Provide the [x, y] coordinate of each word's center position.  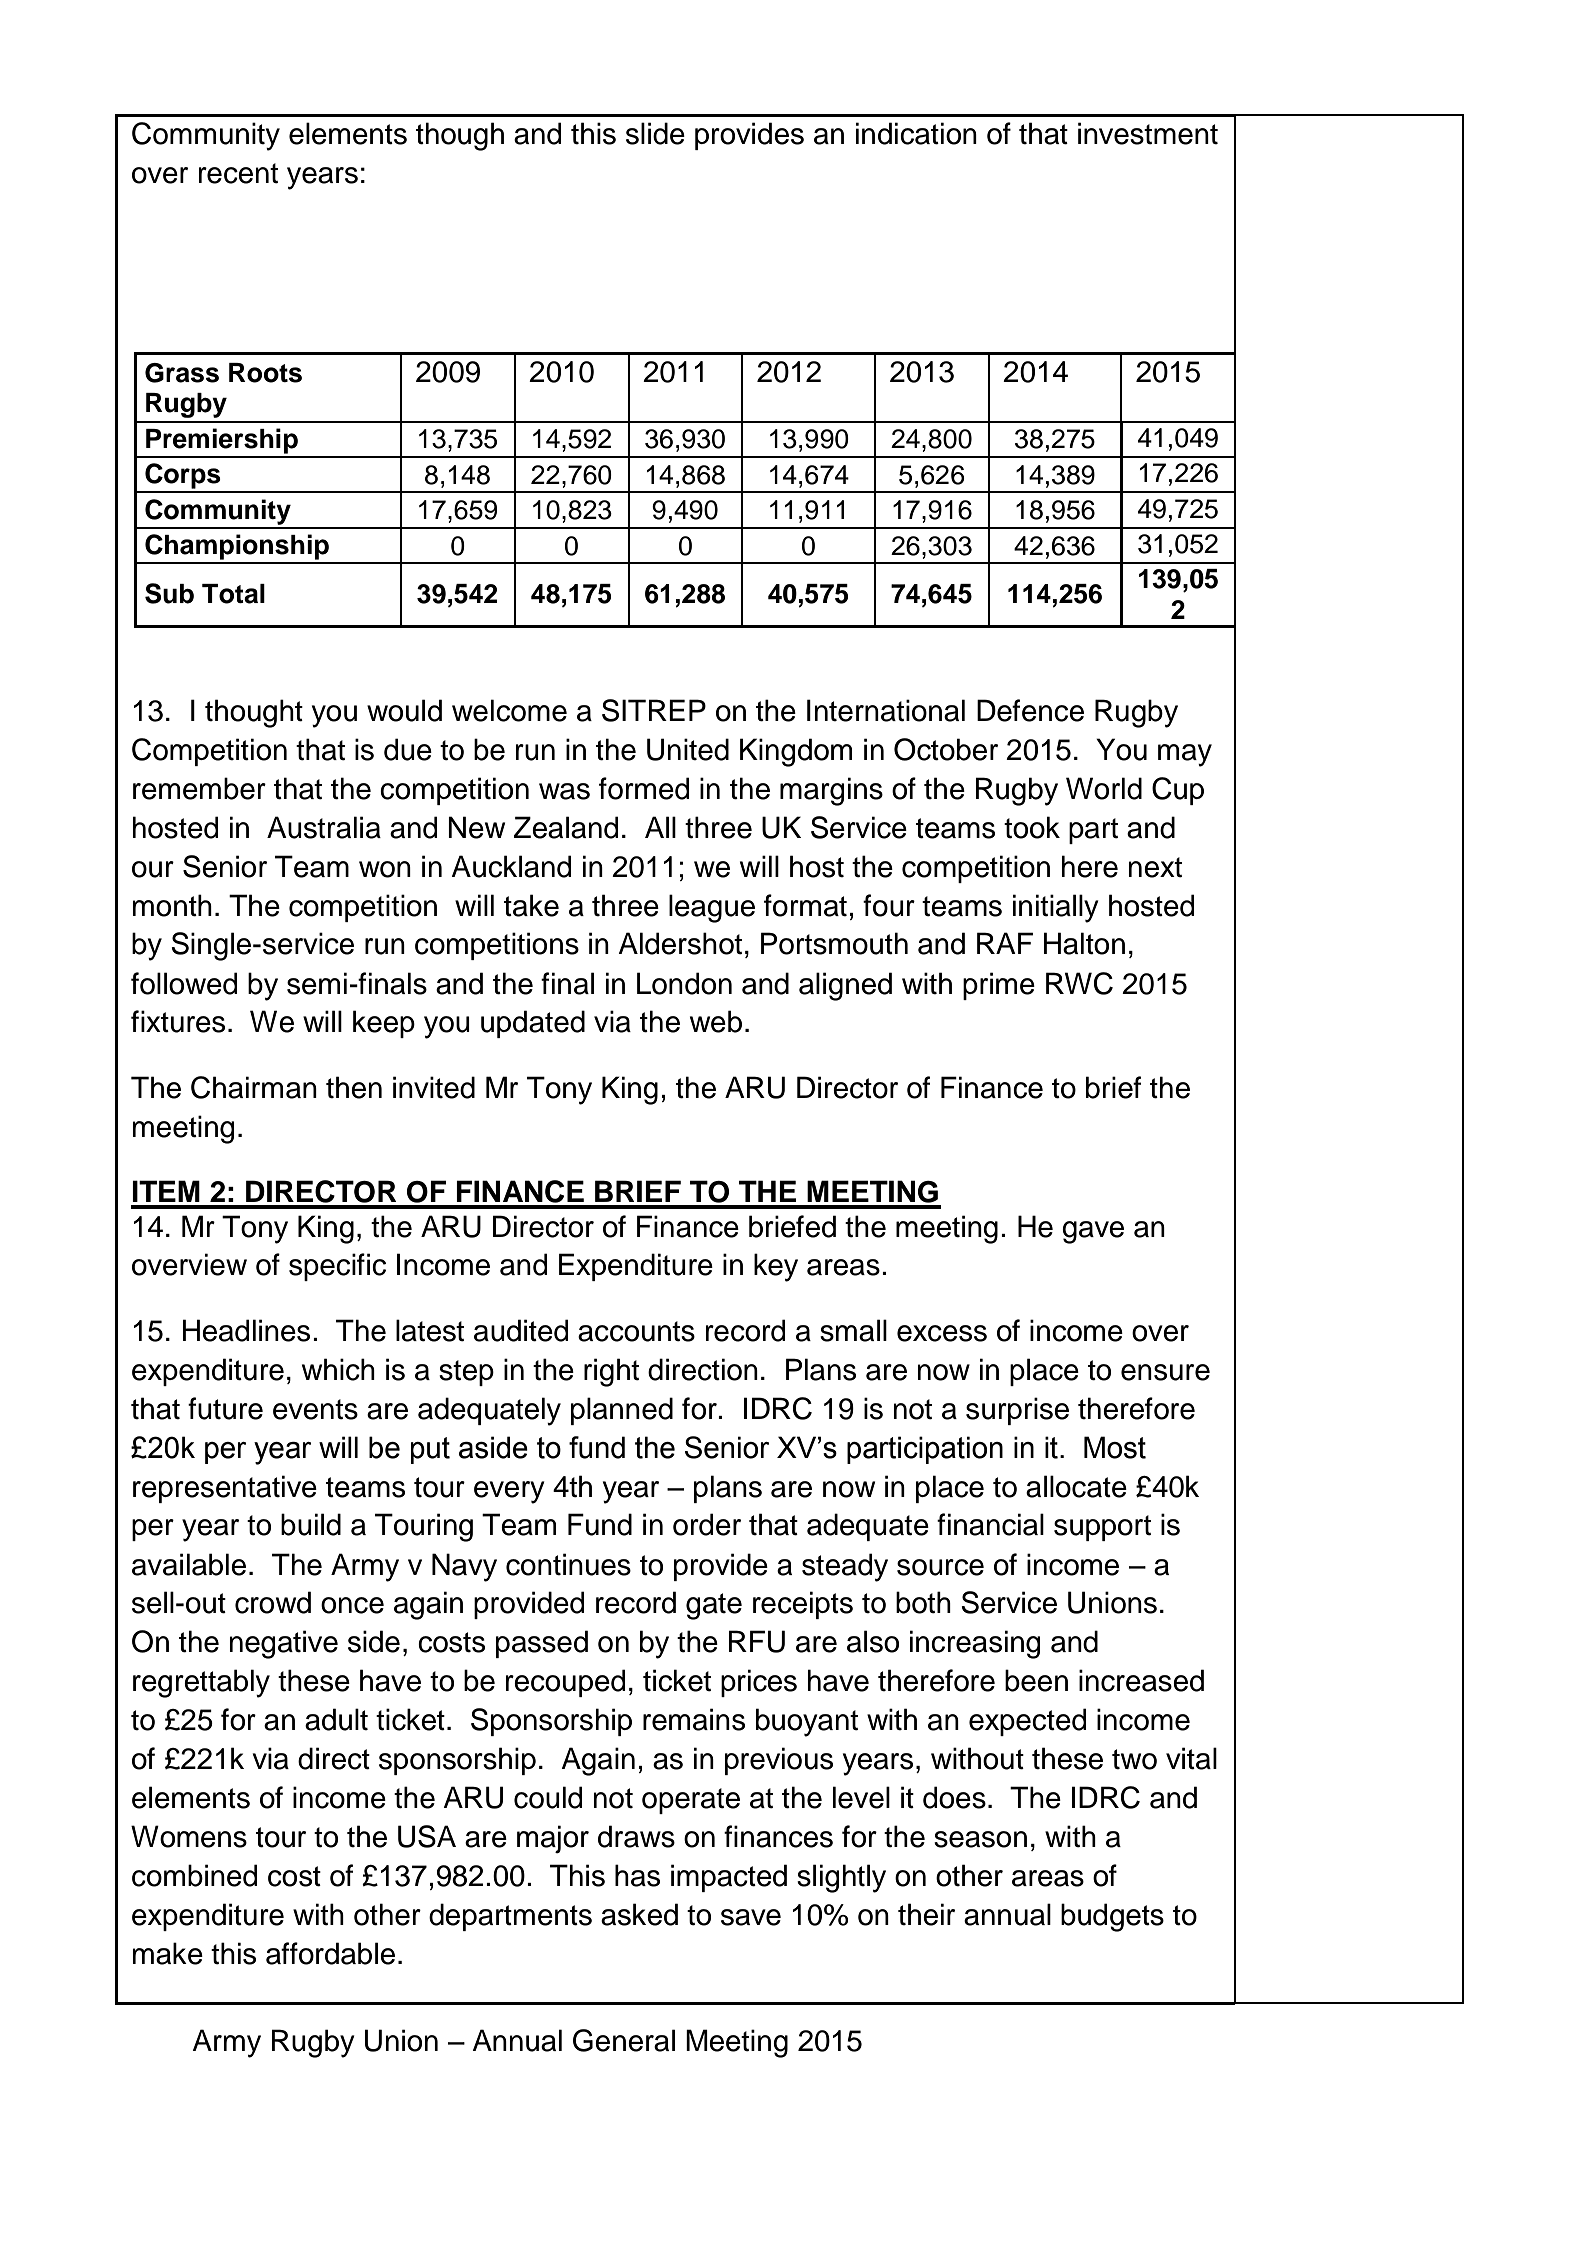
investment [1148, 133]
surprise [1017, 1411]
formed [644, 788]
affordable [330, 1953]
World [1104, 788]
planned [622, 1411]
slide [655, 133]
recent [238, 173]
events [315, 1409]
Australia [324, 827]
